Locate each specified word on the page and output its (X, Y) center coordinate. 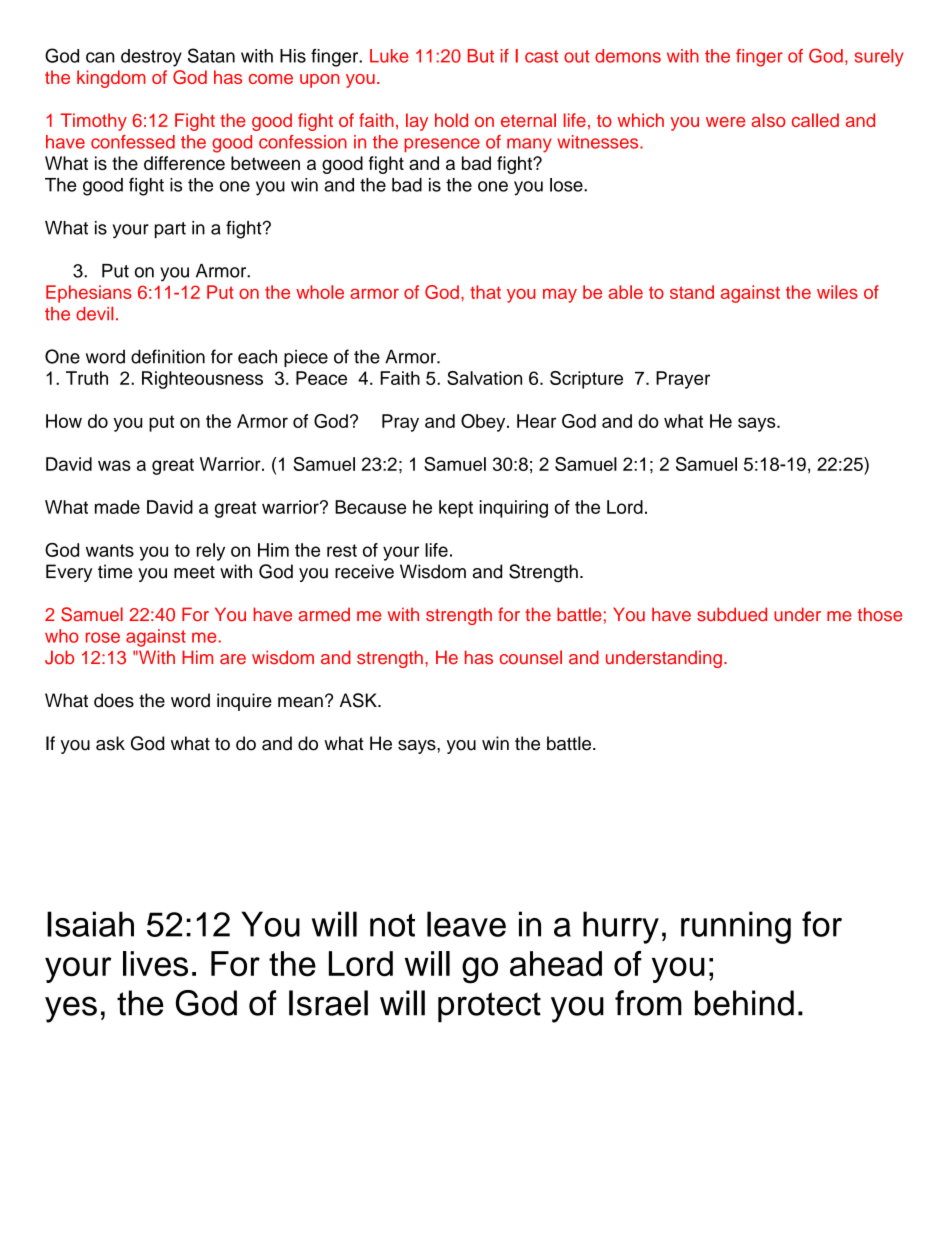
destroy (151, 58)
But (481, 56)
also (768, 120)
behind (744, 1003)
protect (489, 1007)
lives (155, 964)
